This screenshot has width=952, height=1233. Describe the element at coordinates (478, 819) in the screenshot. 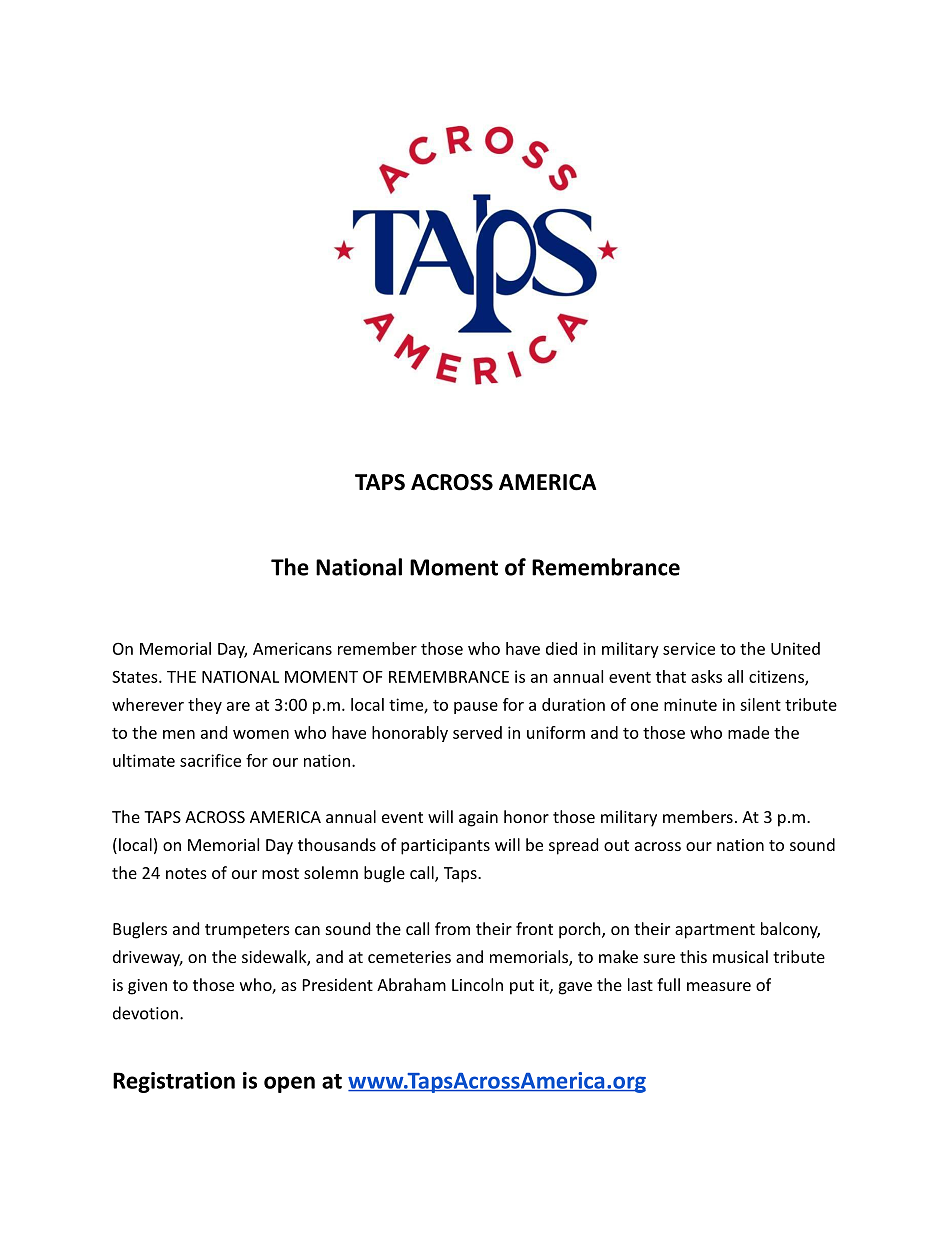

I see `again` at that location.
